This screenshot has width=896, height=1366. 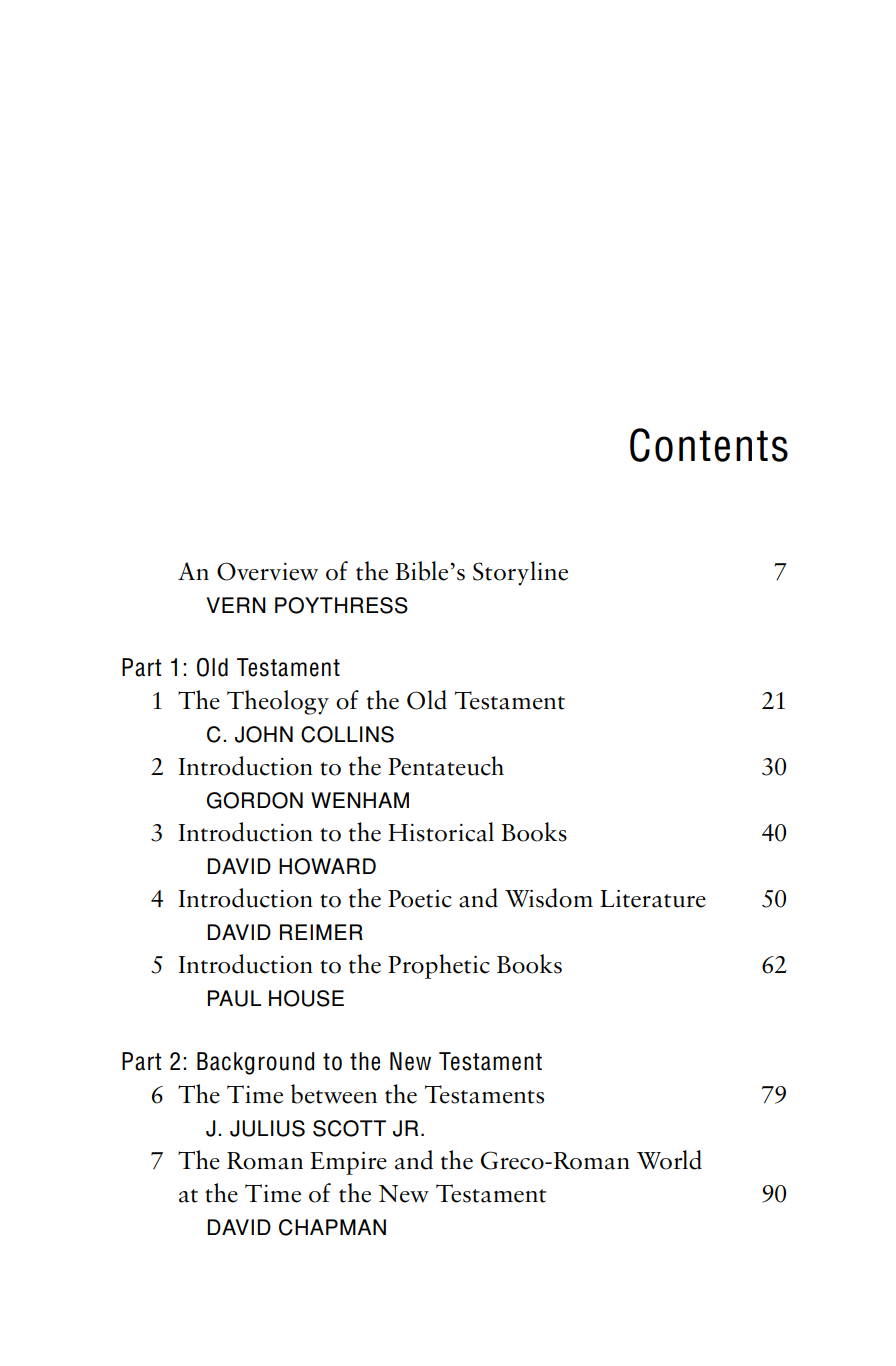 What do you see at coordinates (446, 766) in the screenshot?
I see `Pentateuch` at bounding box center [446, 766].
